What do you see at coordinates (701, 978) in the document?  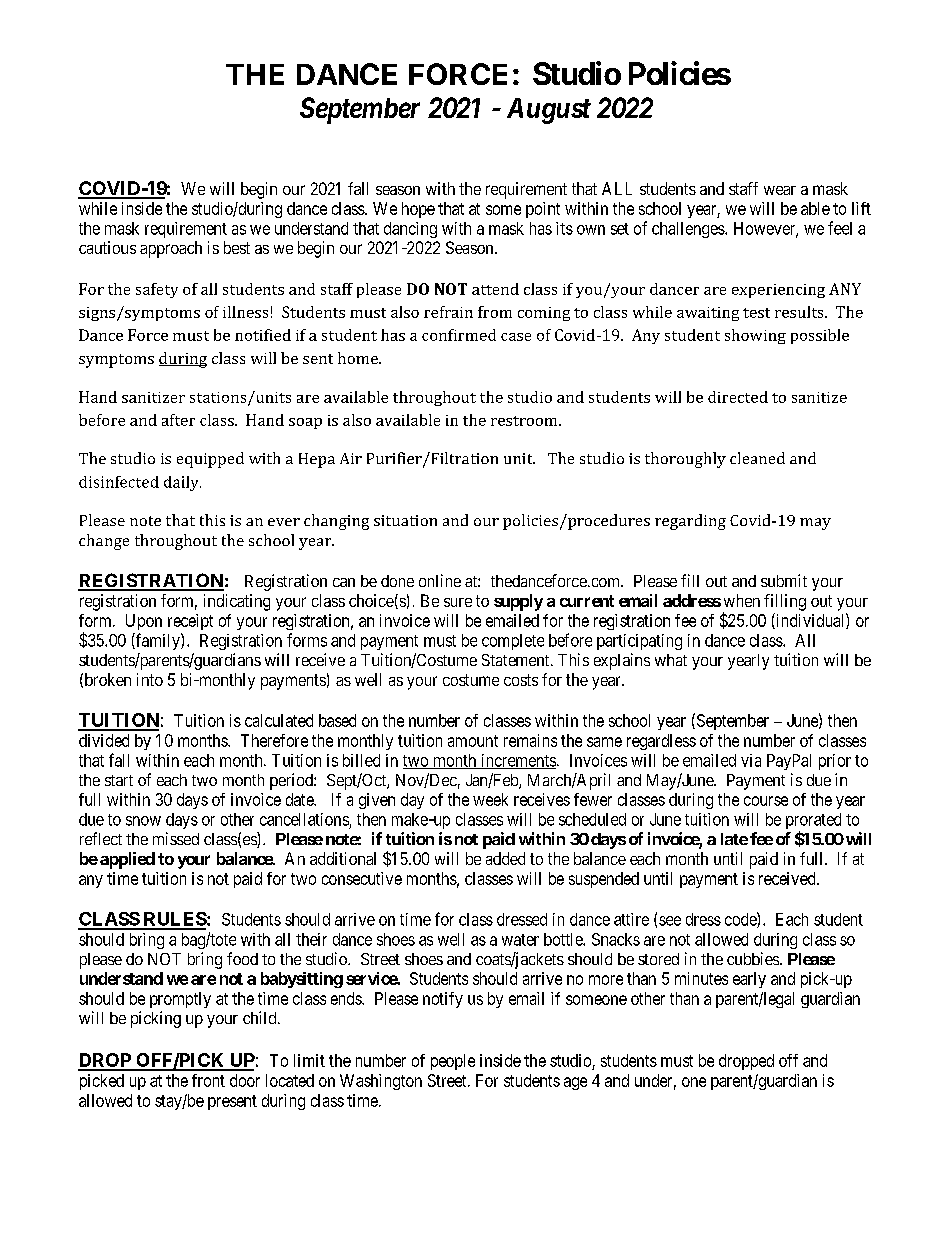 I see `minutes` at bounding box center [701, 978].
